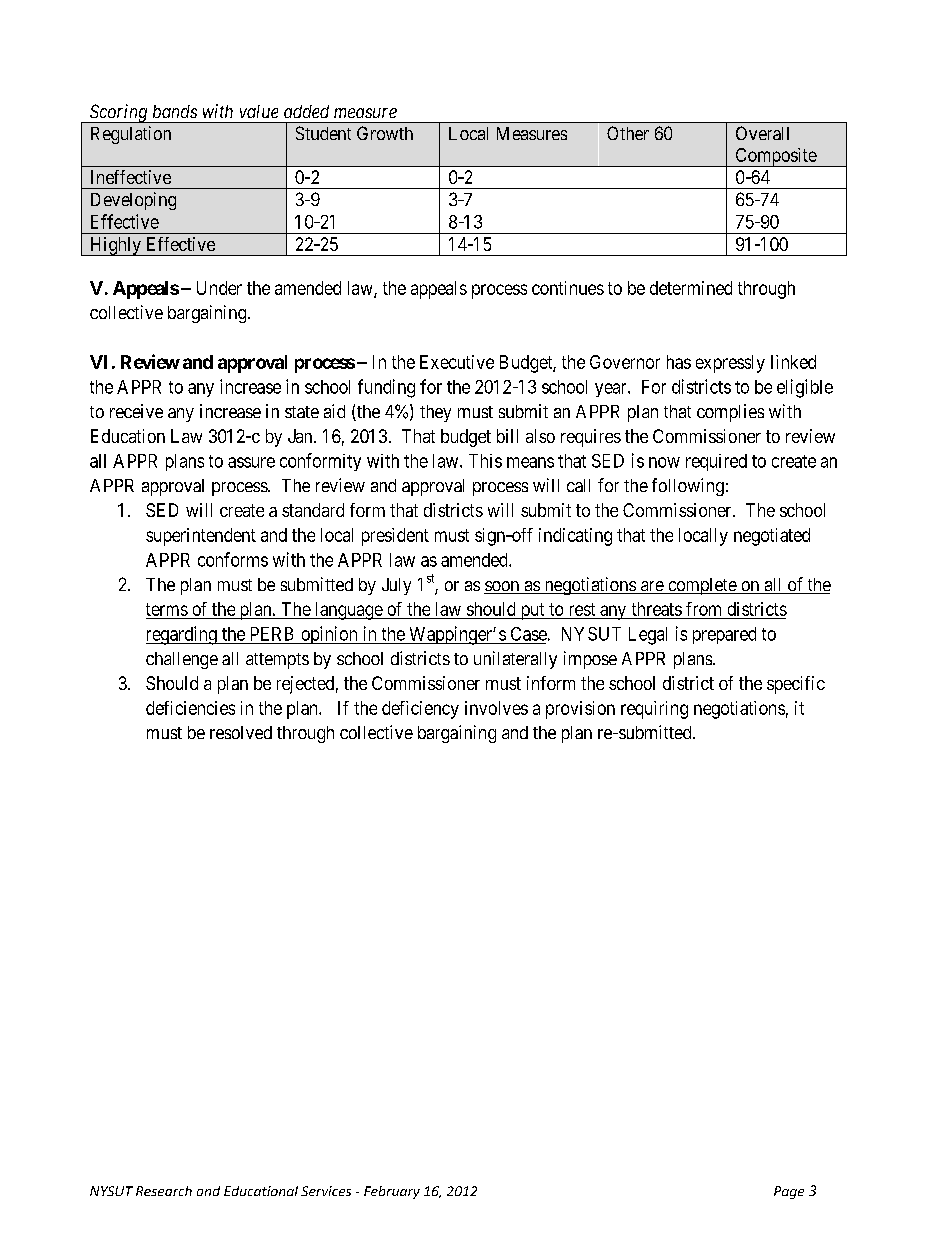  What do you see at coordinates (716, 462) in the page?
I see `required` at bounding box center [716, 462].
